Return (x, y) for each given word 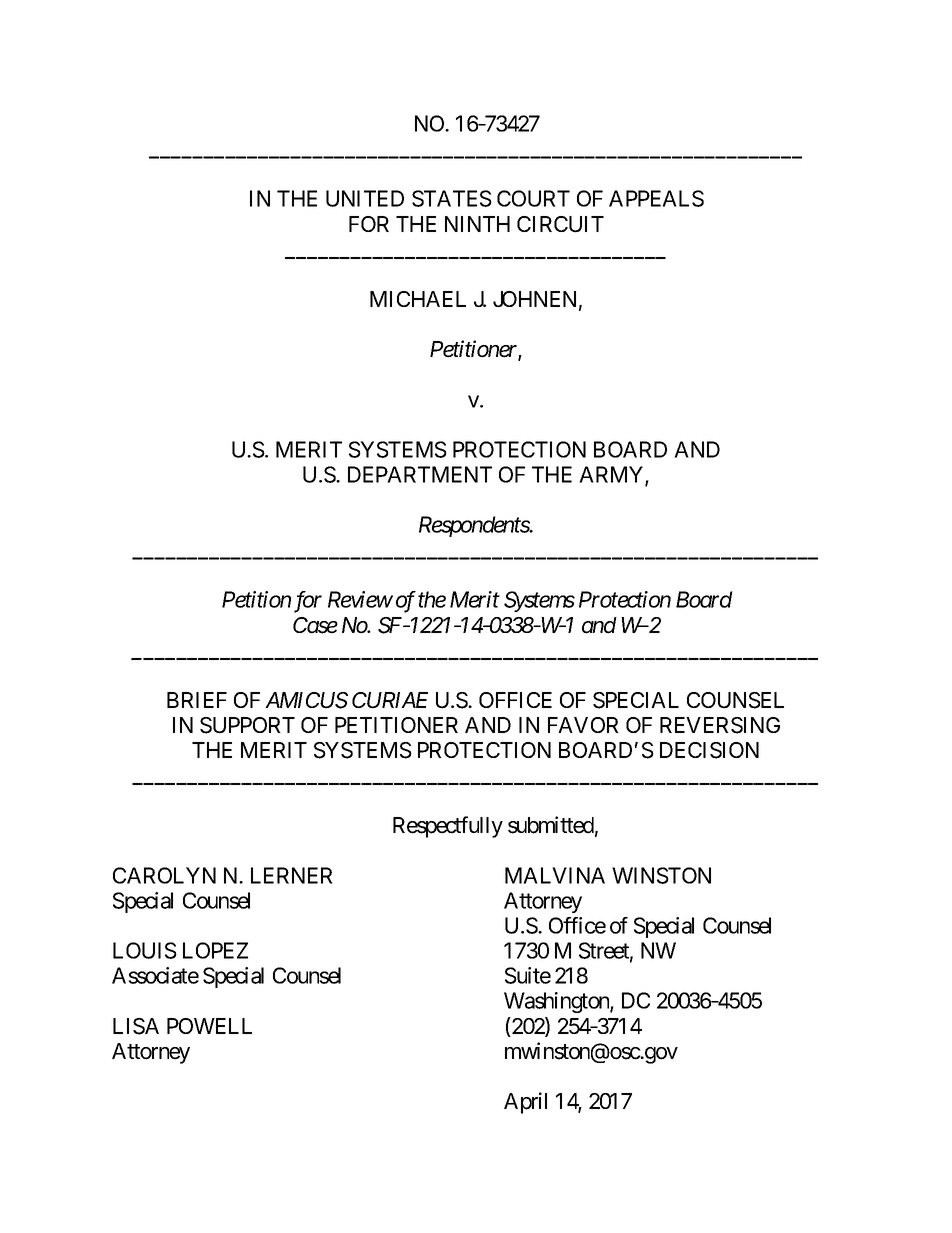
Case (315, 625)
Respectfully (448, 827)
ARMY (612, 475)
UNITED (365, 198)
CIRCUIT (560, 224)
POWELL (209, 1026)
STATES (452, 198)
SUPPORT (247, 725)
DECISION (709, 750)
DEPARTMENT (420, 474)
